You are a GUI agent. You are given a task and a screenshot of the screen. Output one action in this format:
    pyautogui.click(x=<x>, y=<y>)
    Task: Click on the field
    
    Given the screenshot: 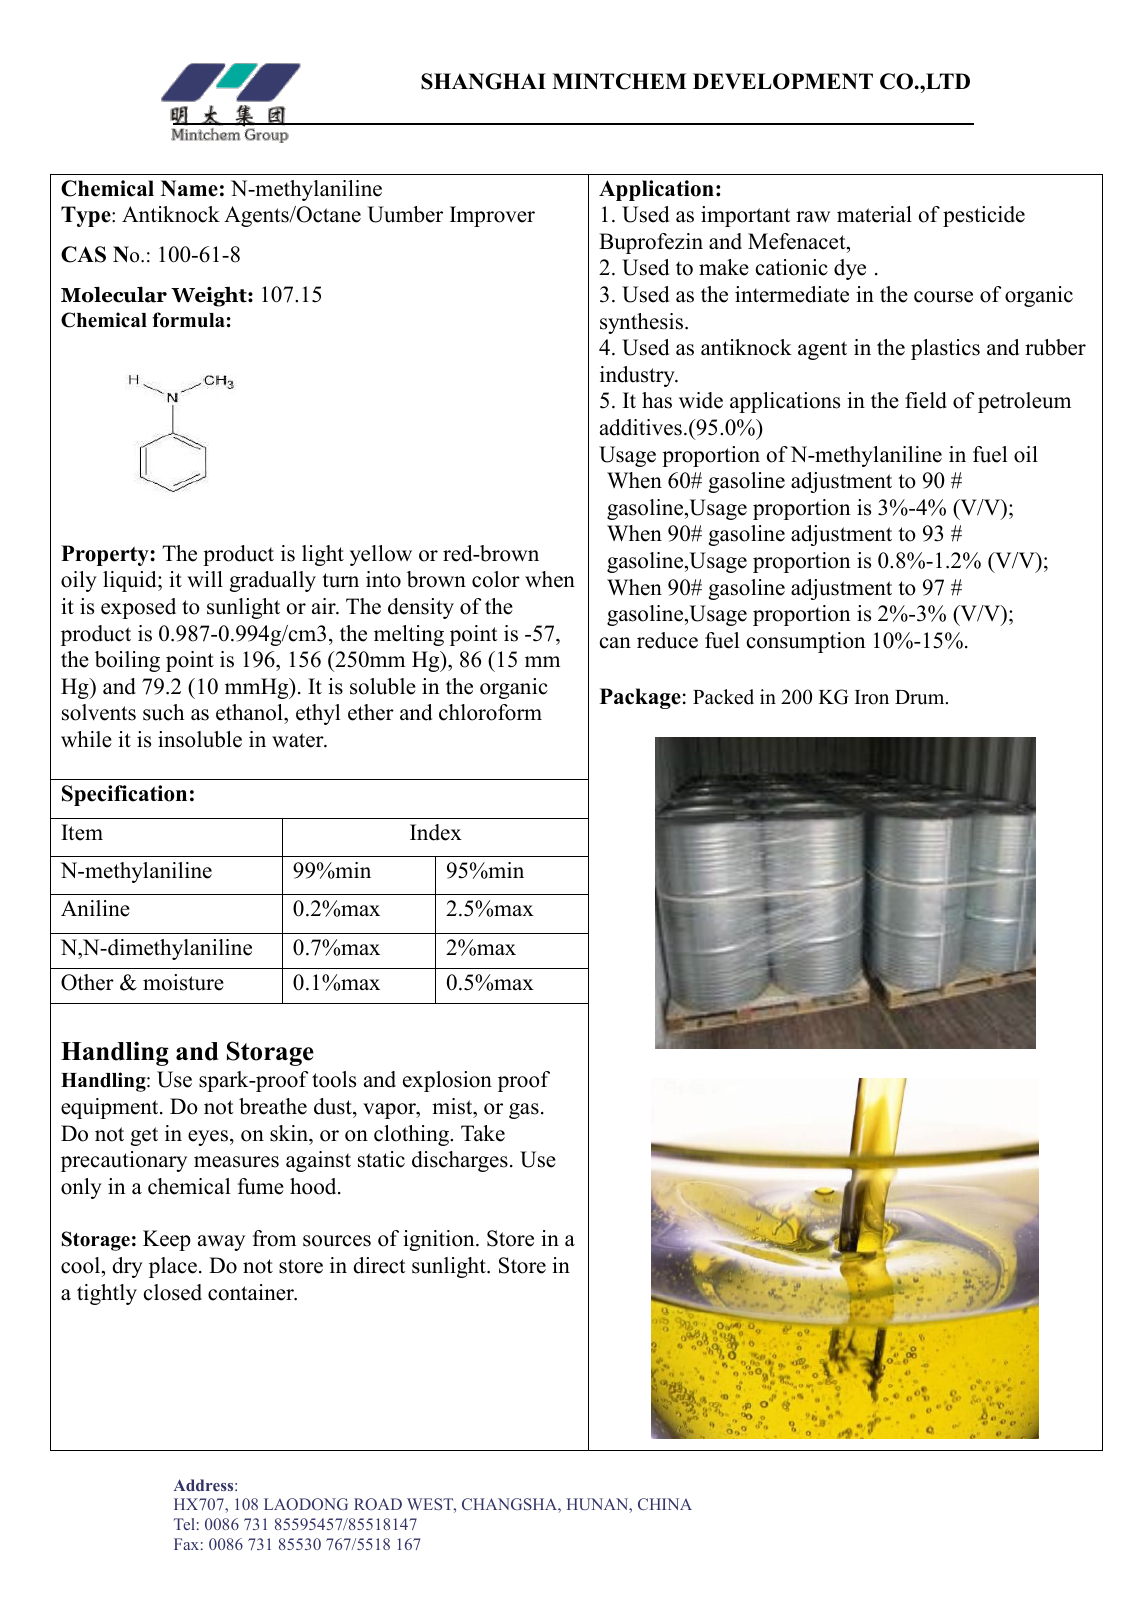 What is the action you would take?
    pyautogui.click(x=926, y=400)
